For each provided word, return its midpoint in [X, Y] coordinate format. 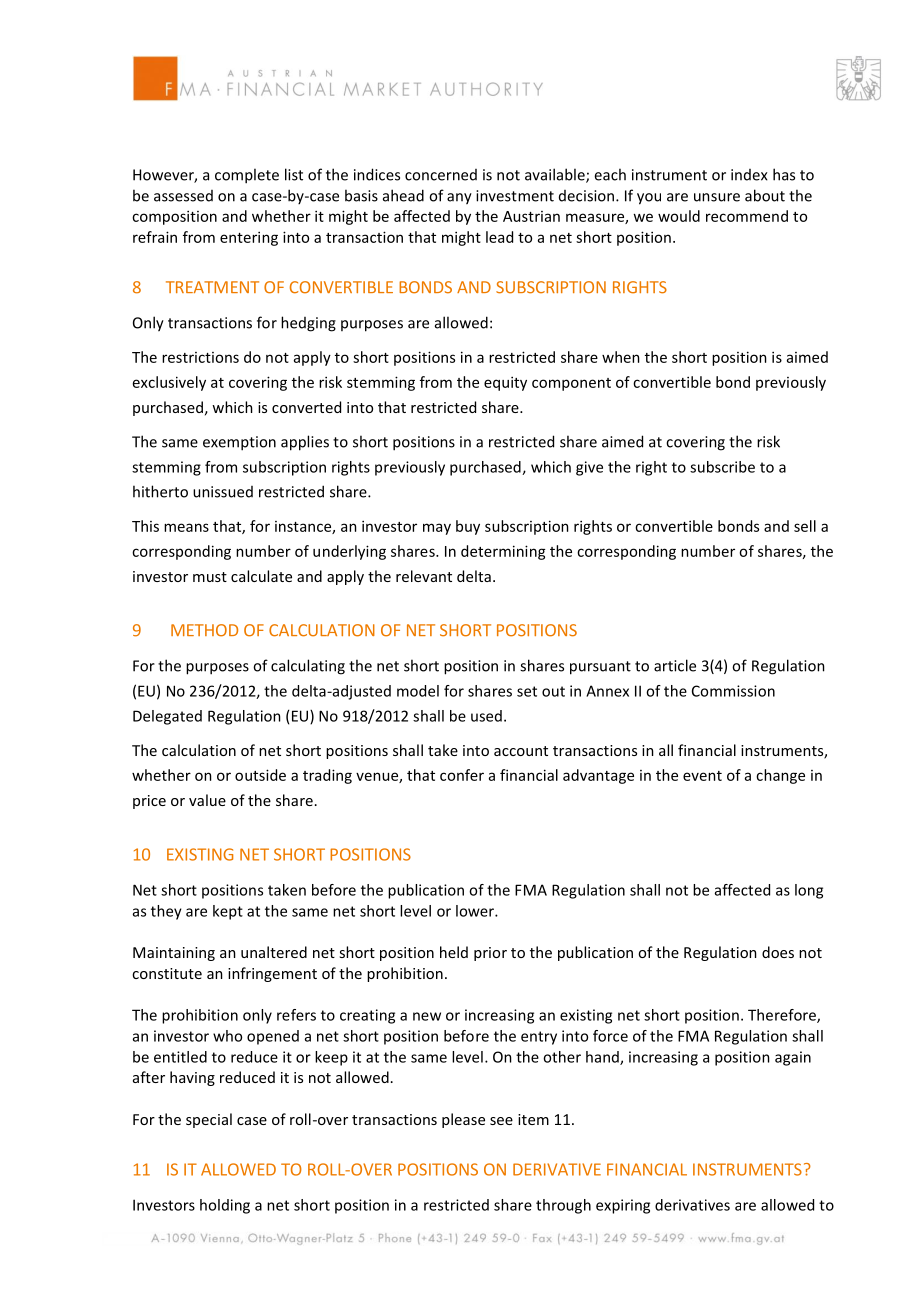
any [459, 199]
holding [225, 1206]
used [486, 716]
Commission [733, 691]
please [463, 1120]
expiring [623, 1206]
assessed [183, 196]
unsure [717, 197]
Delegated [167, 717]
